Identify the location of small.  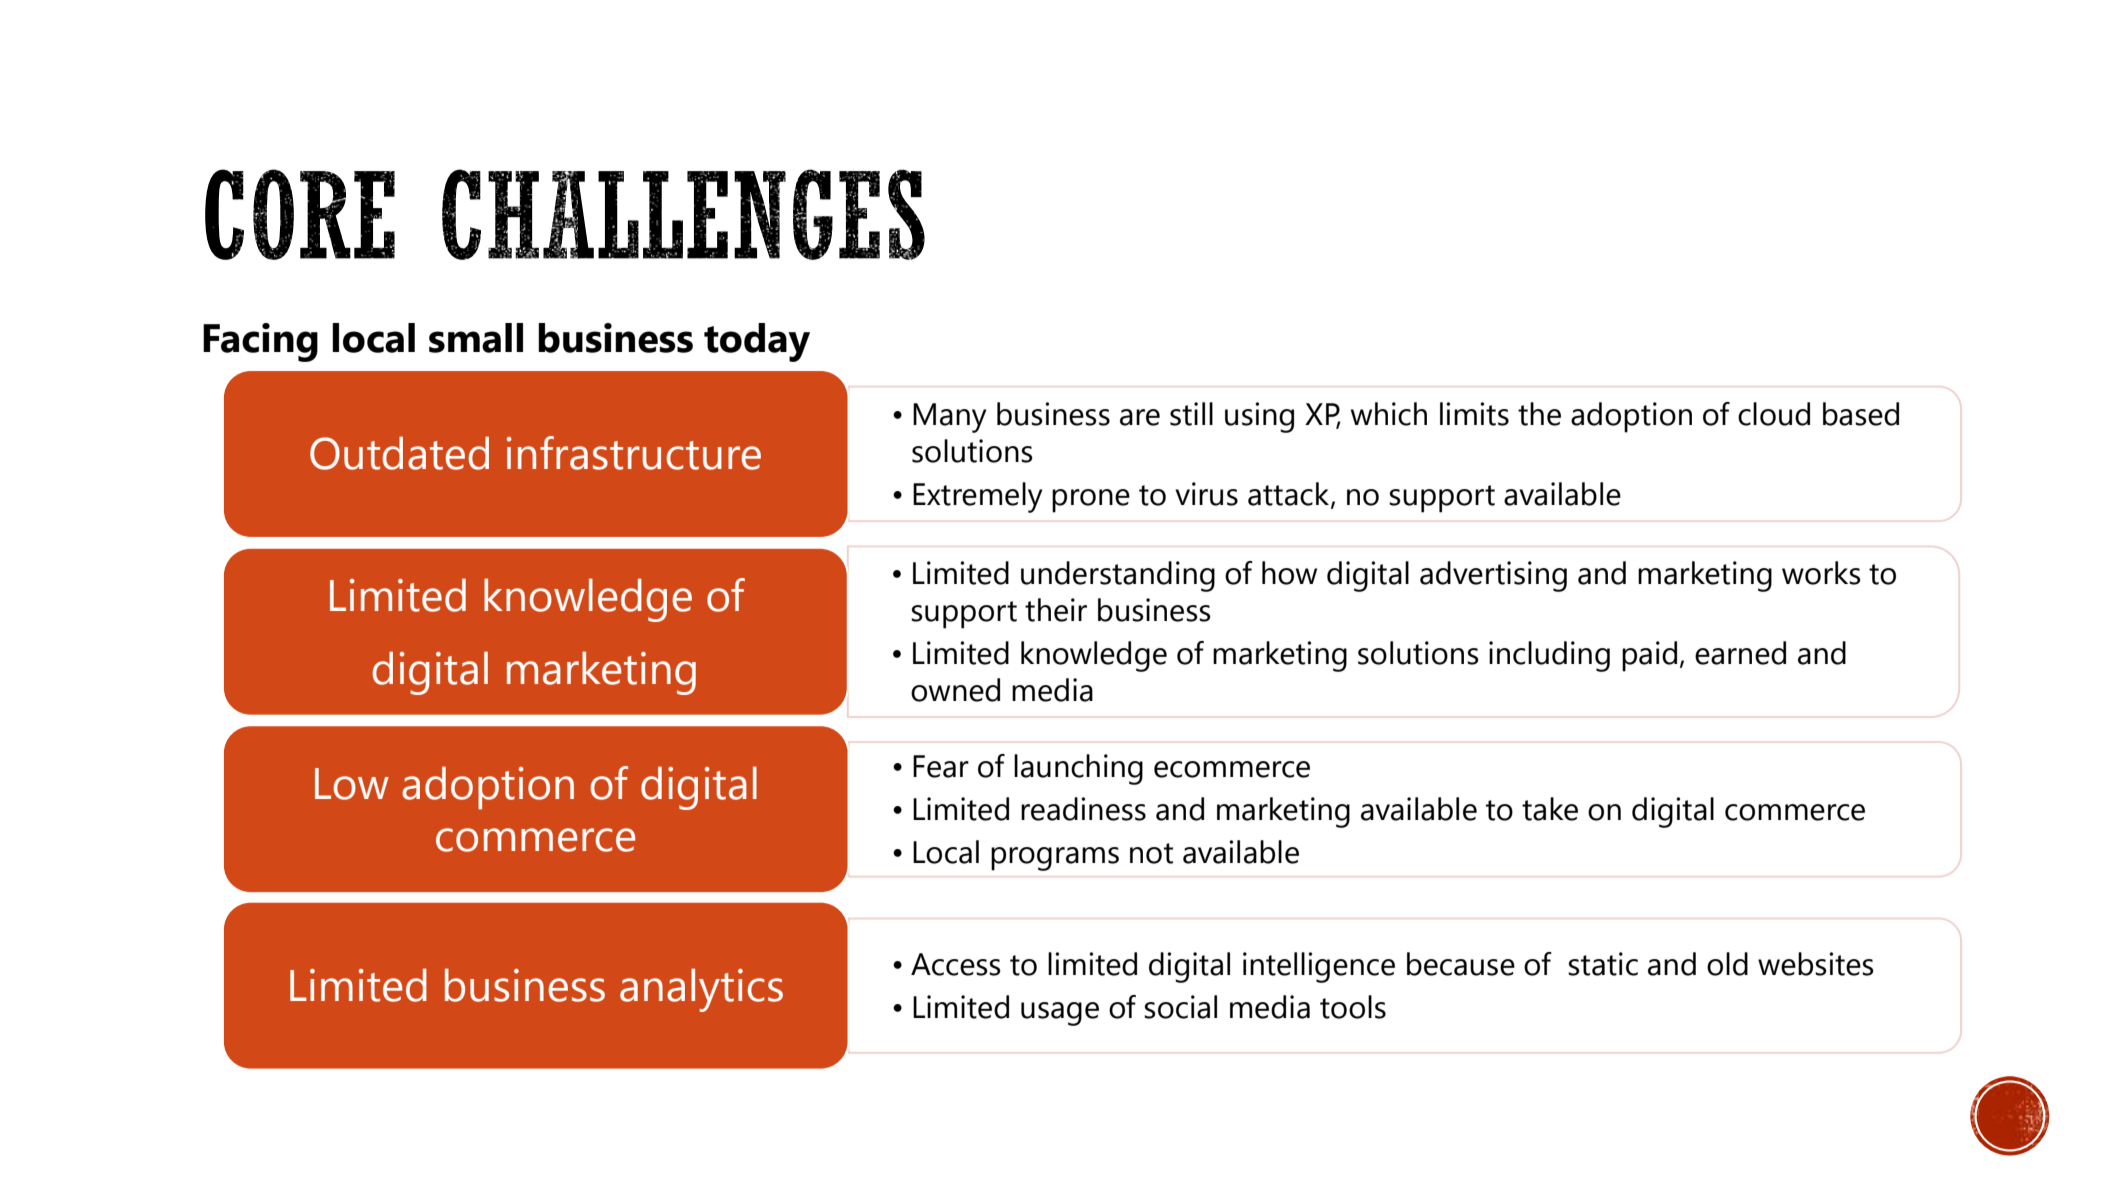
(476, 338).
